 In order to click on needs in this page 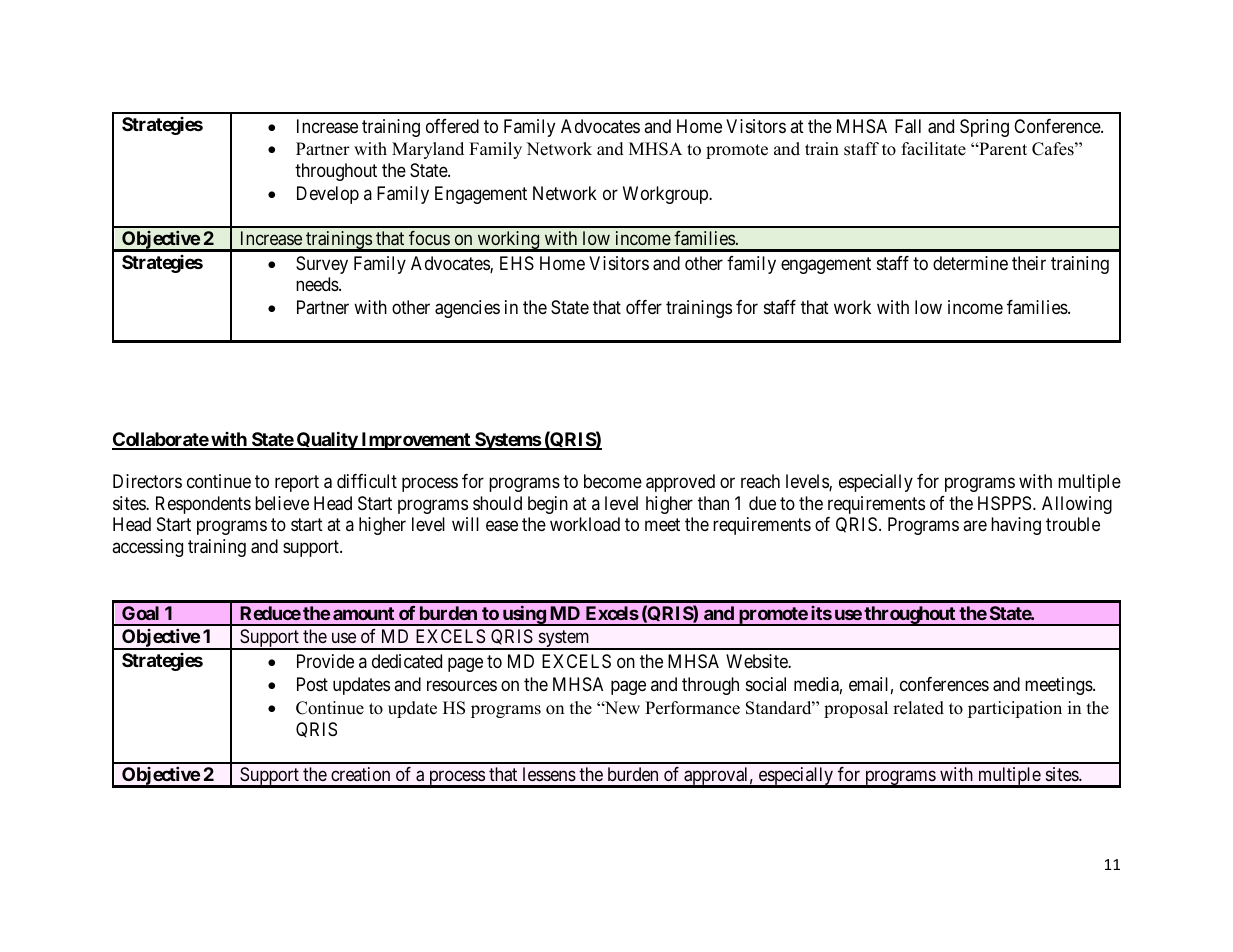, I will do `click(318, 284)`.
